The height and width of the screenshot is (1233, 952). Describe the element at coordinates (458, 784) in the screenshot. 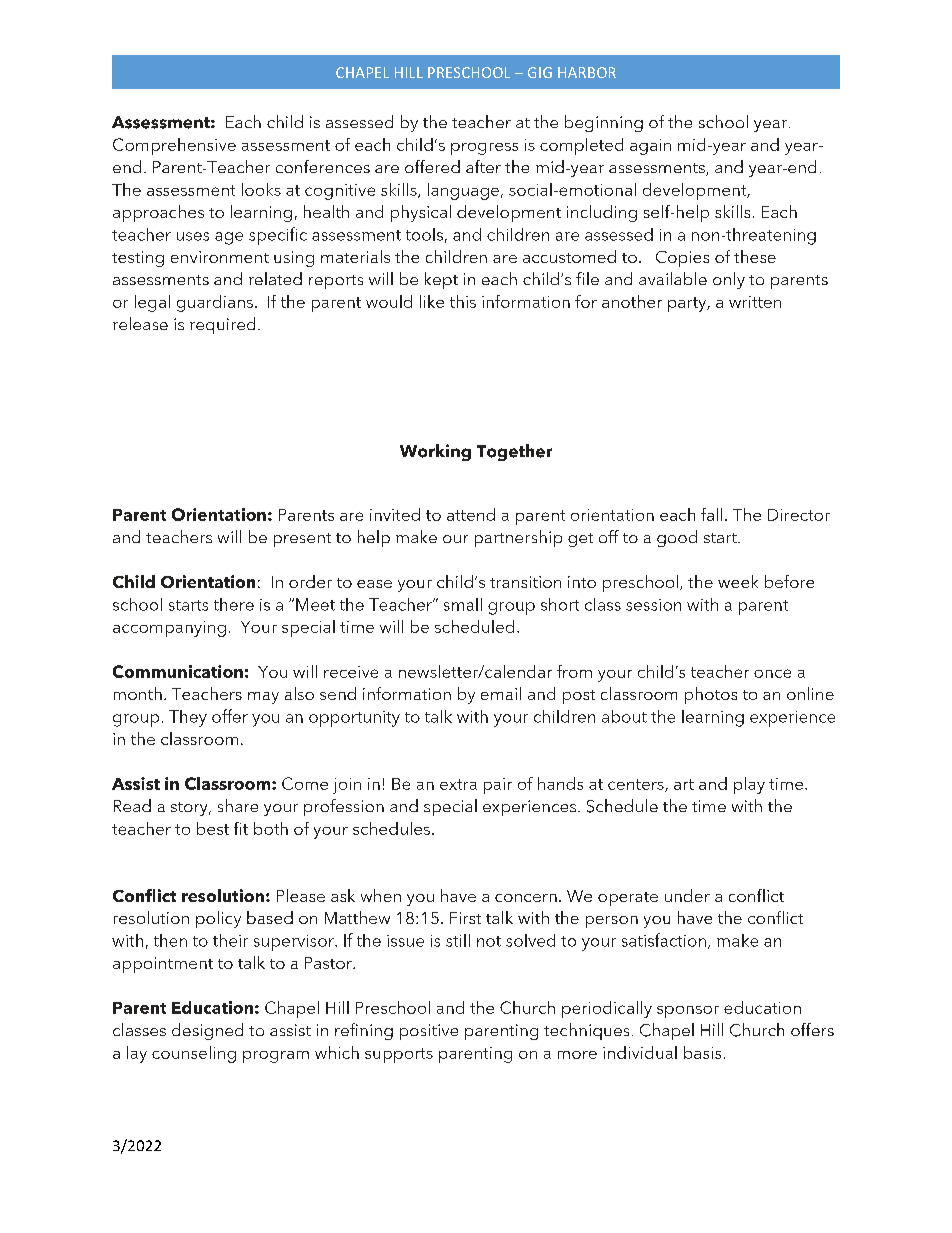

I see `extra` at that location.
